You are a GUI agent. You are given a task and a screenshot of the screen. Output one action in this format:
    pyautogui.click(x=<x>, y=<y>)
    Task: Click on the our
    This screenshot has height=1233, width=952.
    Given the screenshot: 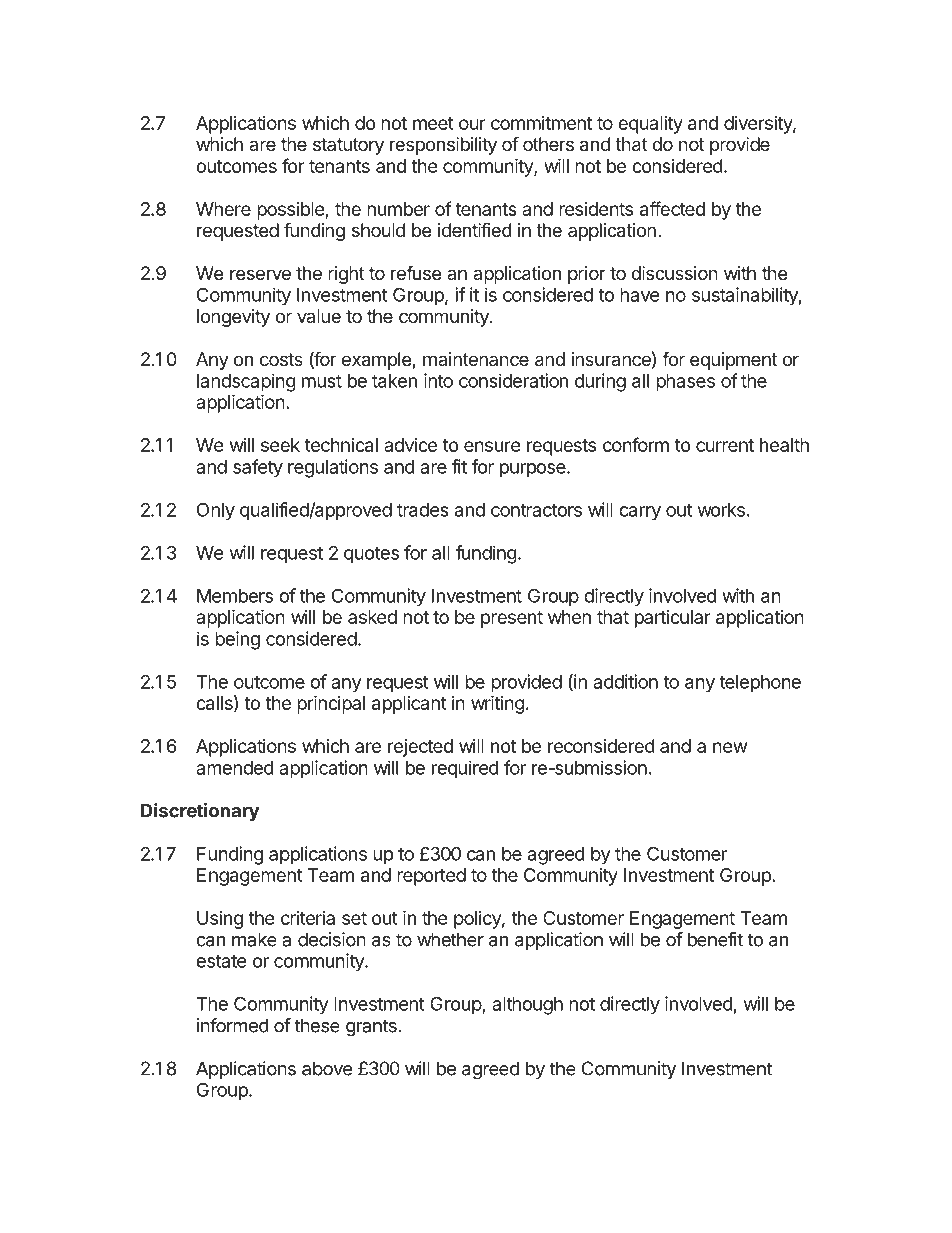 What is the action you would take?
    pyautogui.click(x=472, y=124)
